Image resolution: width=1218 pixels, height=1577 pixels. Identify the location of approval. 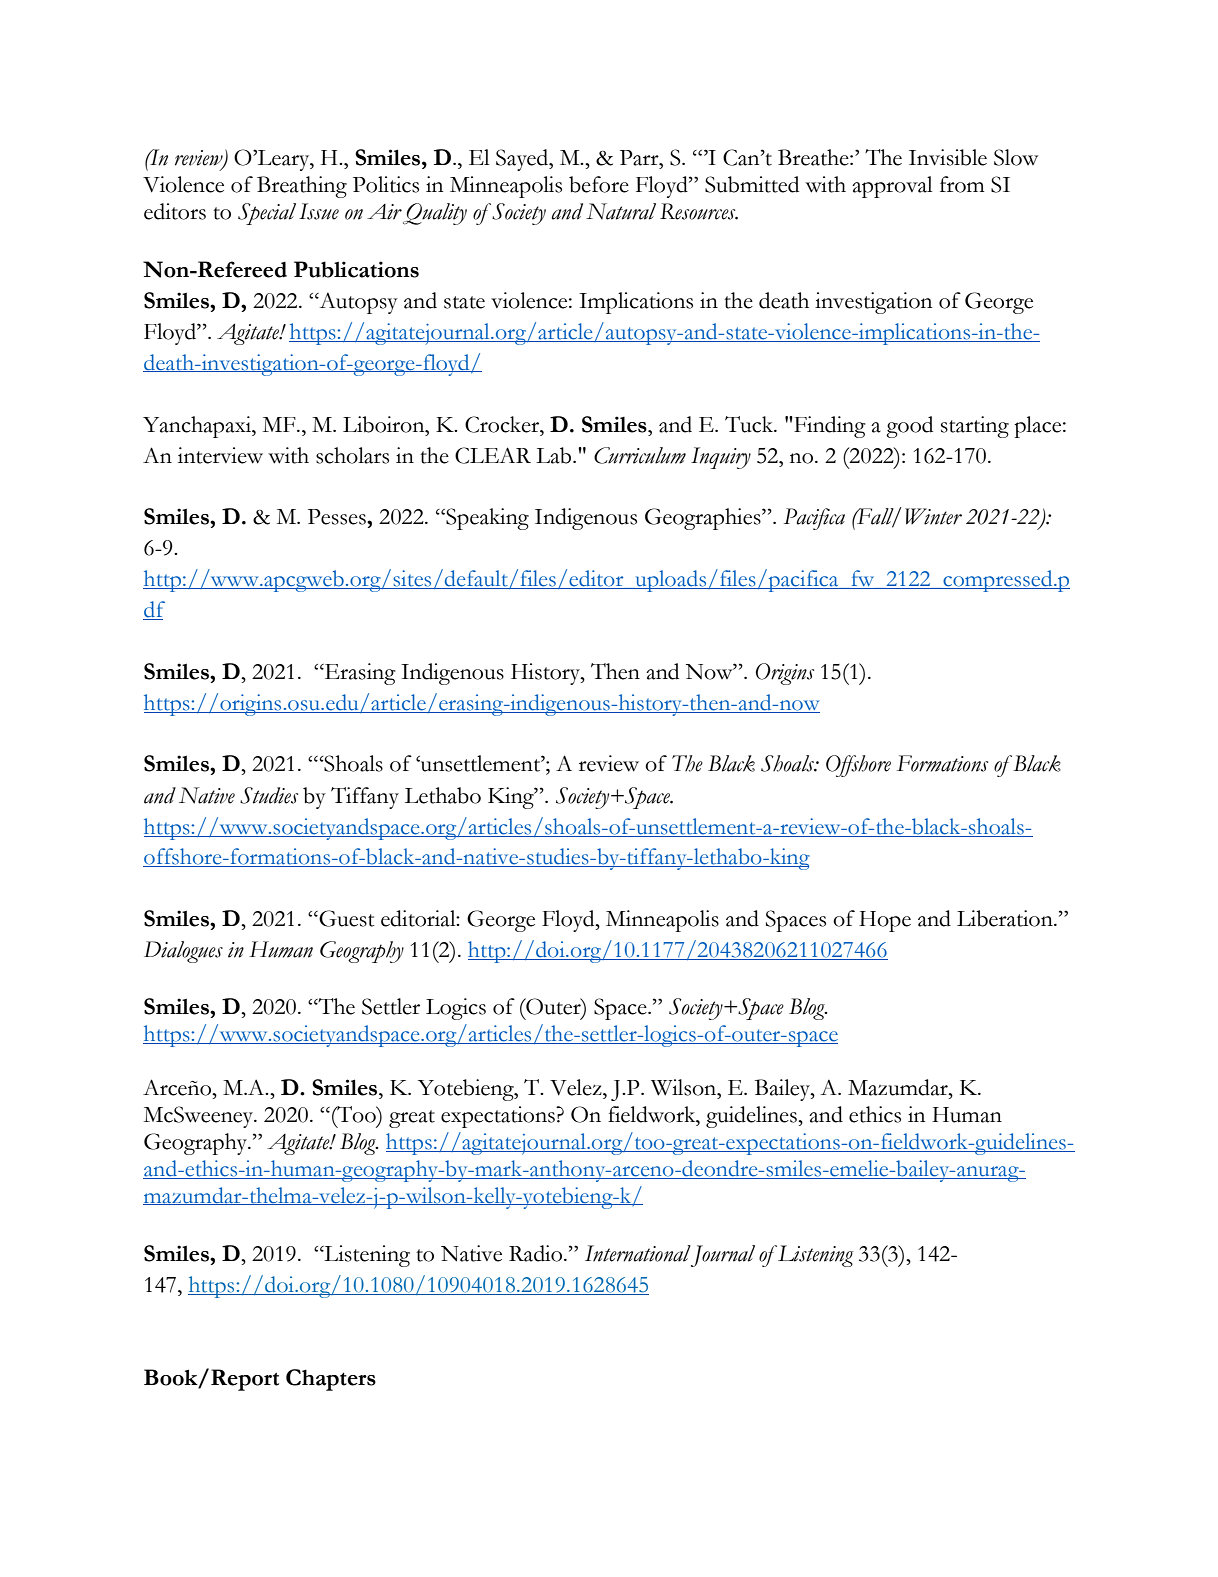
(892, 187).
